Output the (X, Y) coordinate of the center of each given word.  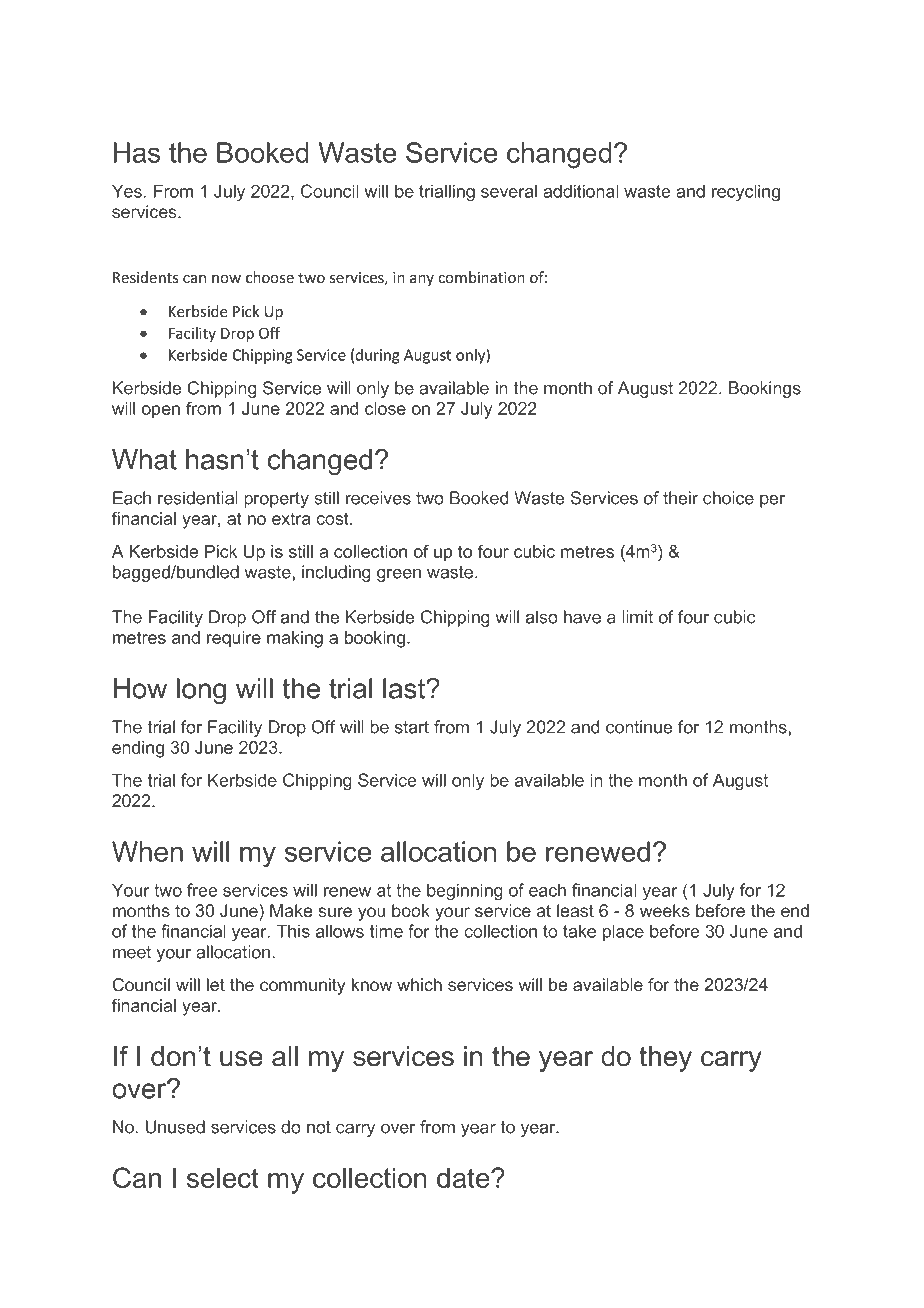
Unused (175, 1127)
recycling (746, 193)
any (422, 280)
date (464, 1177)
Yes (128, 191)
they (665, 1059)
